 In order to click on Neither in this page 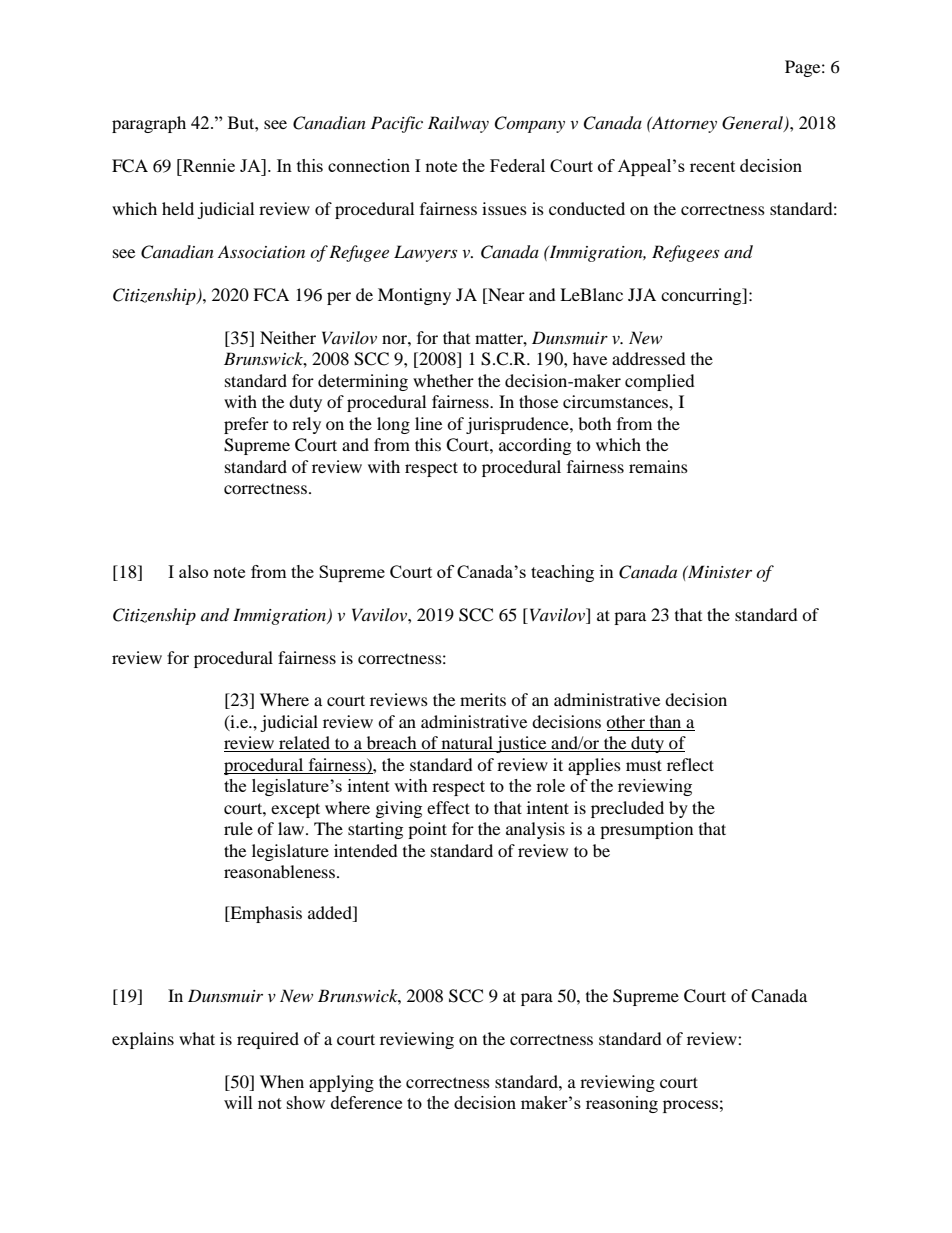, I will do `click(288, 337)`.
